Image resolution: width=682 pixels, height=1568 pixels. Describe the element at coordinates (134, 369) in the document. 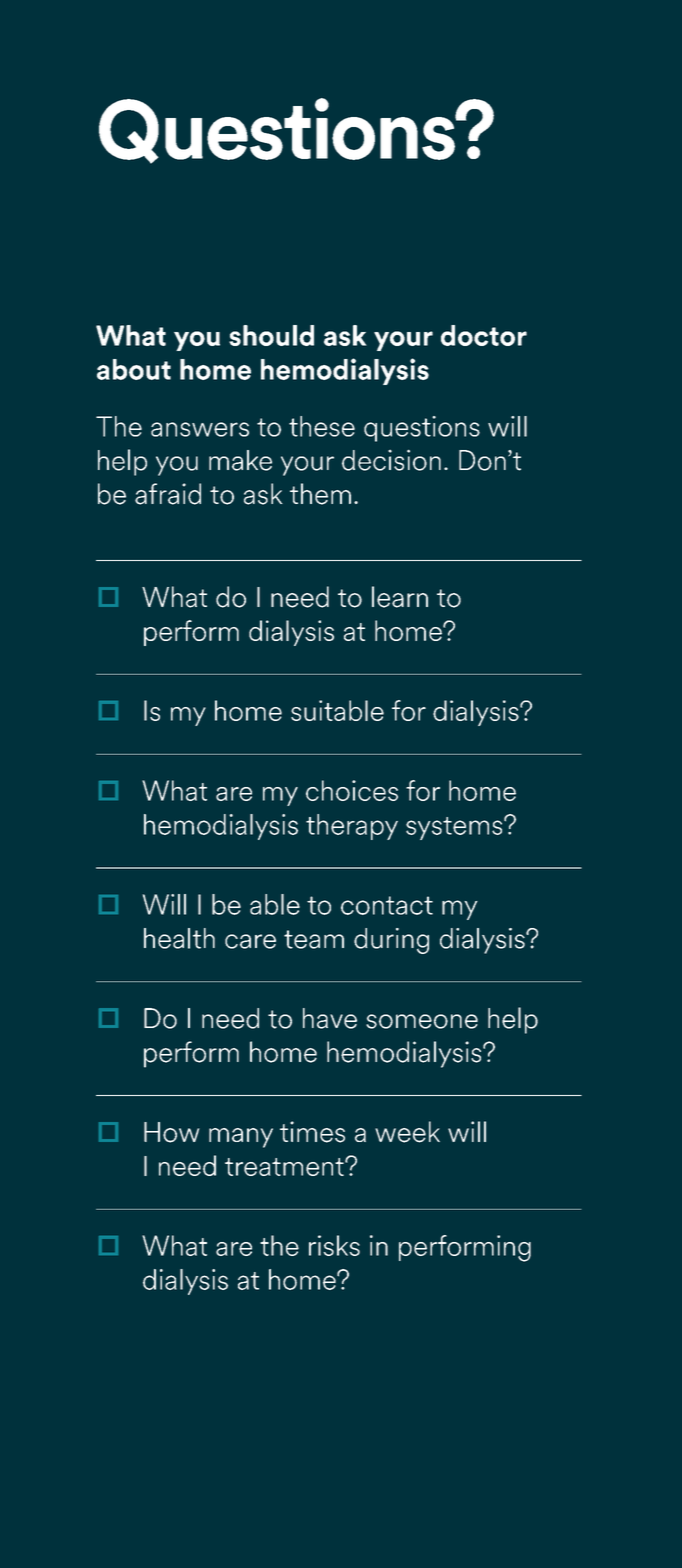

I see `about` at that location.
